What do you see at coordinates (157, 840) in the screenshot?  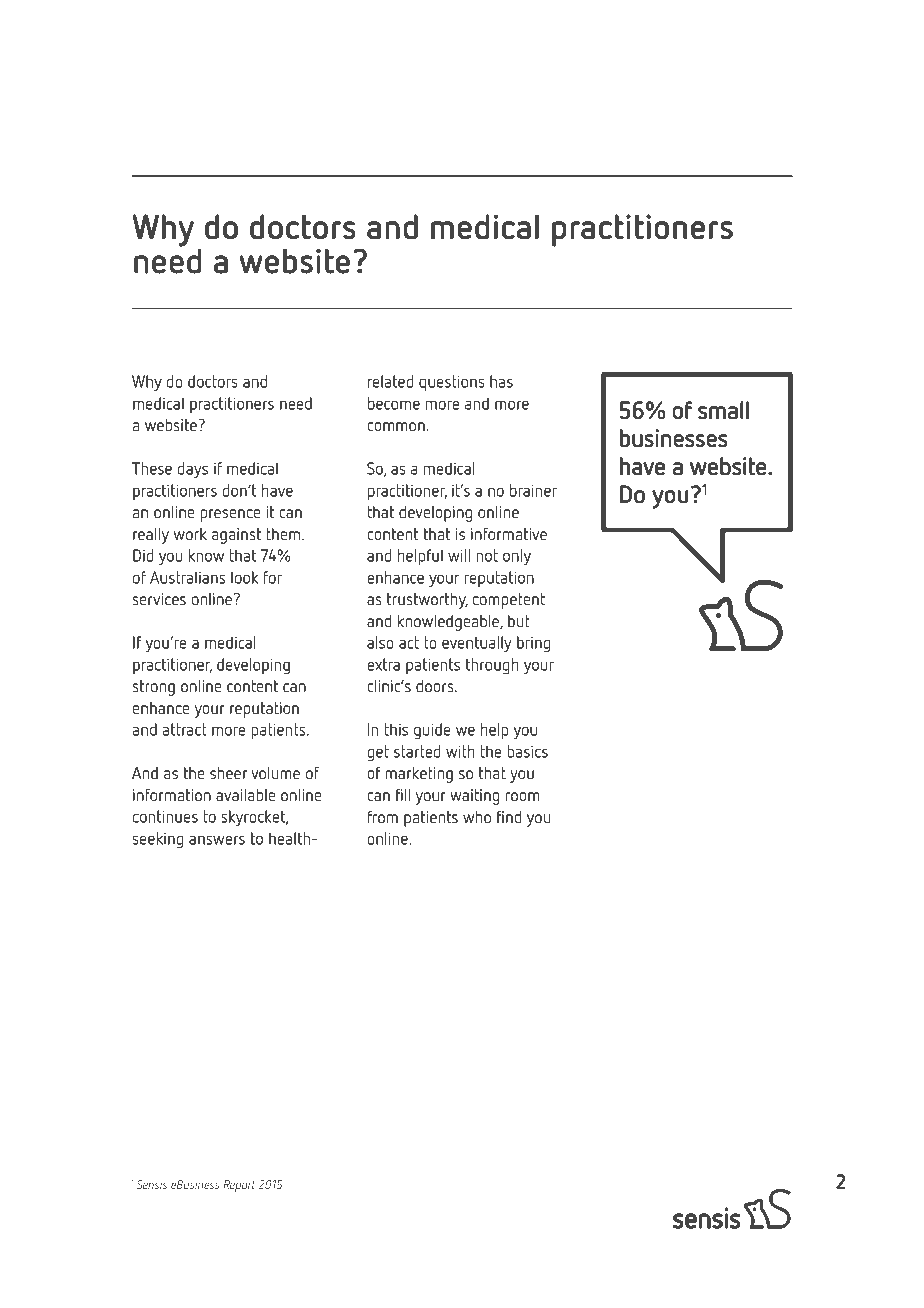 I see `seeking` at bounding box center [157, 840].
